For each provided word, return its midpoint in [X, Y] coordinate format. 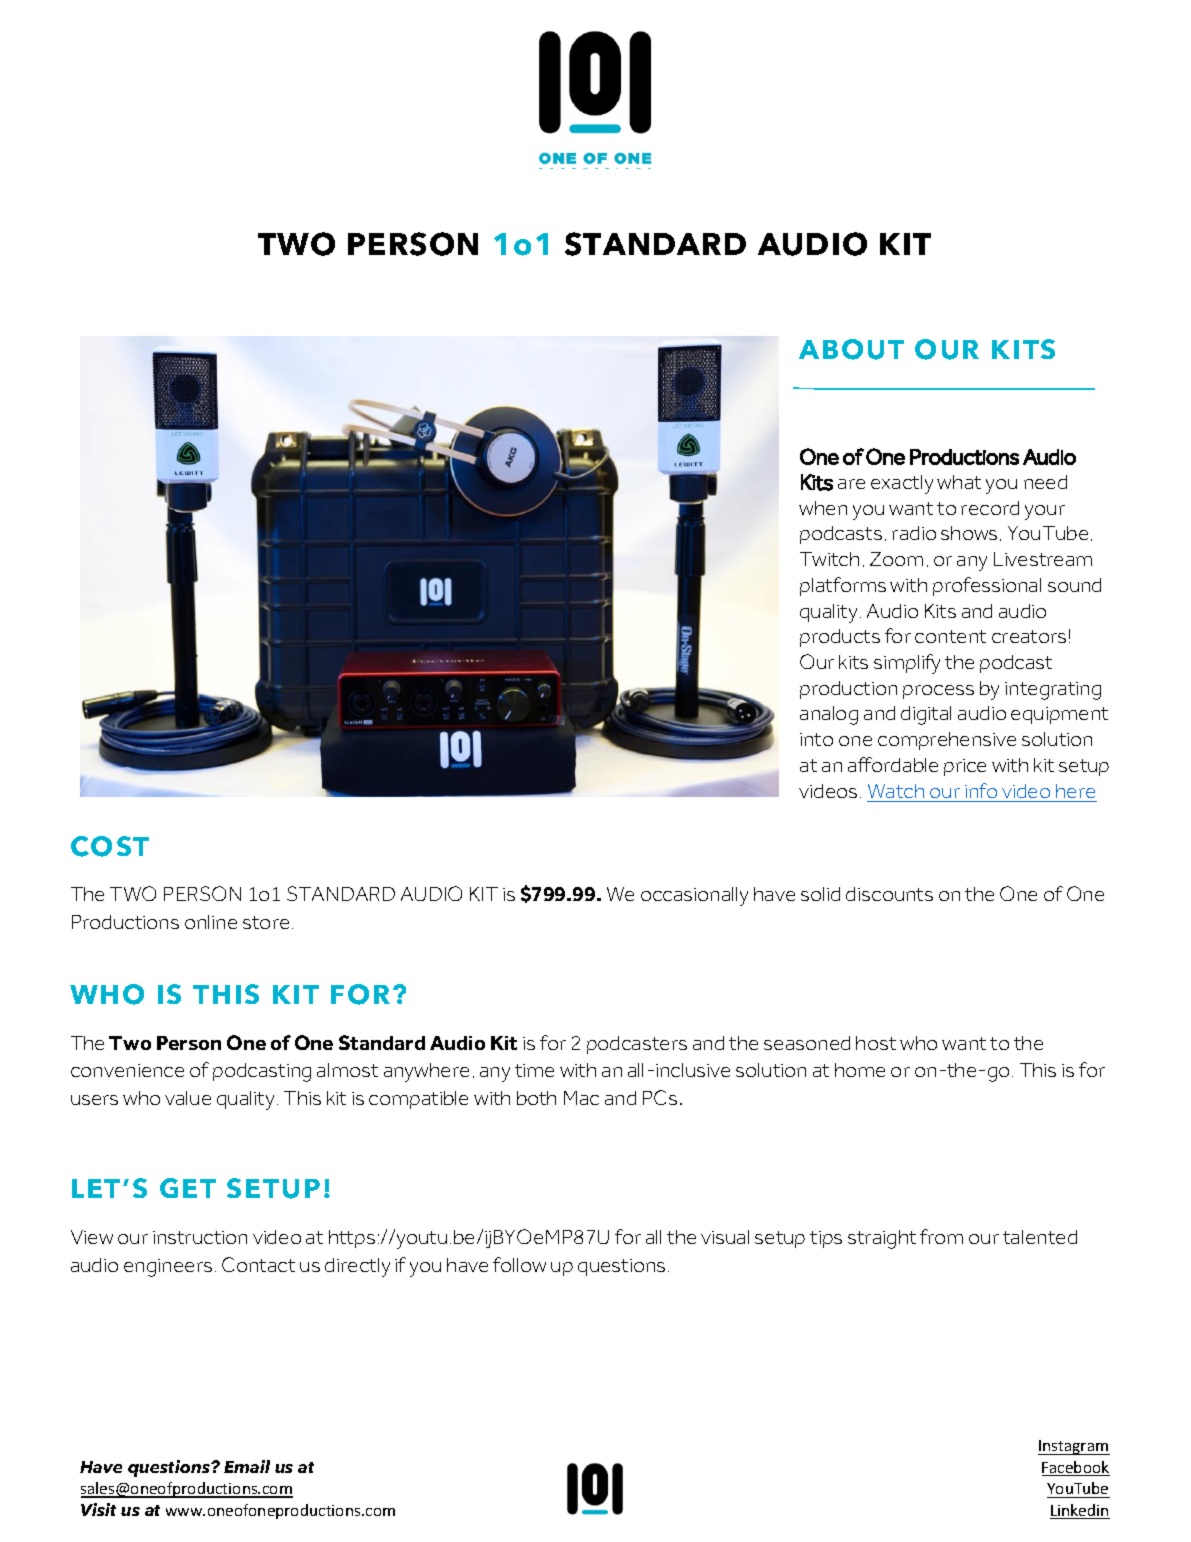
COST [110, 846]
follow [519, 1264]
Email [247, 1466]
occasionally [694, 896]
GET [188, 1188]
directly [357, 1267]
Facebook [1076, 1468]
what [959, 482]
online [211, 922]
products [840, 638]
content [950, 636]
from [941, 1236]
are [851, 484]
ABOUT [851, 349]
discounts [889, 894]
